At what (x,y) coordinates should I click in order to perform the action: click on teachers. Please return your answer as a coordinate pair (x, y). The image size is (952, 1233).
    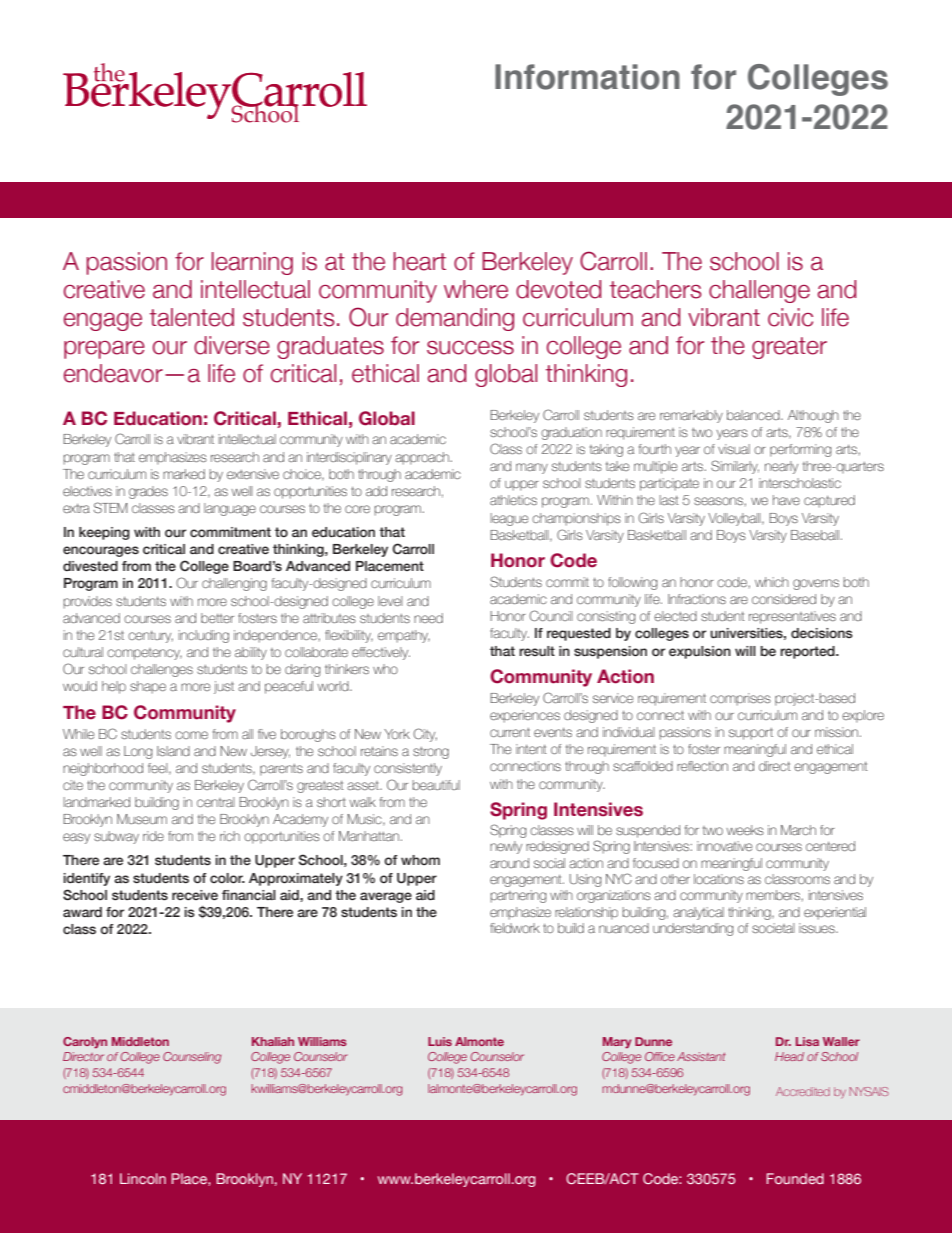
    Looking at the image, I should click on (656, 289).
